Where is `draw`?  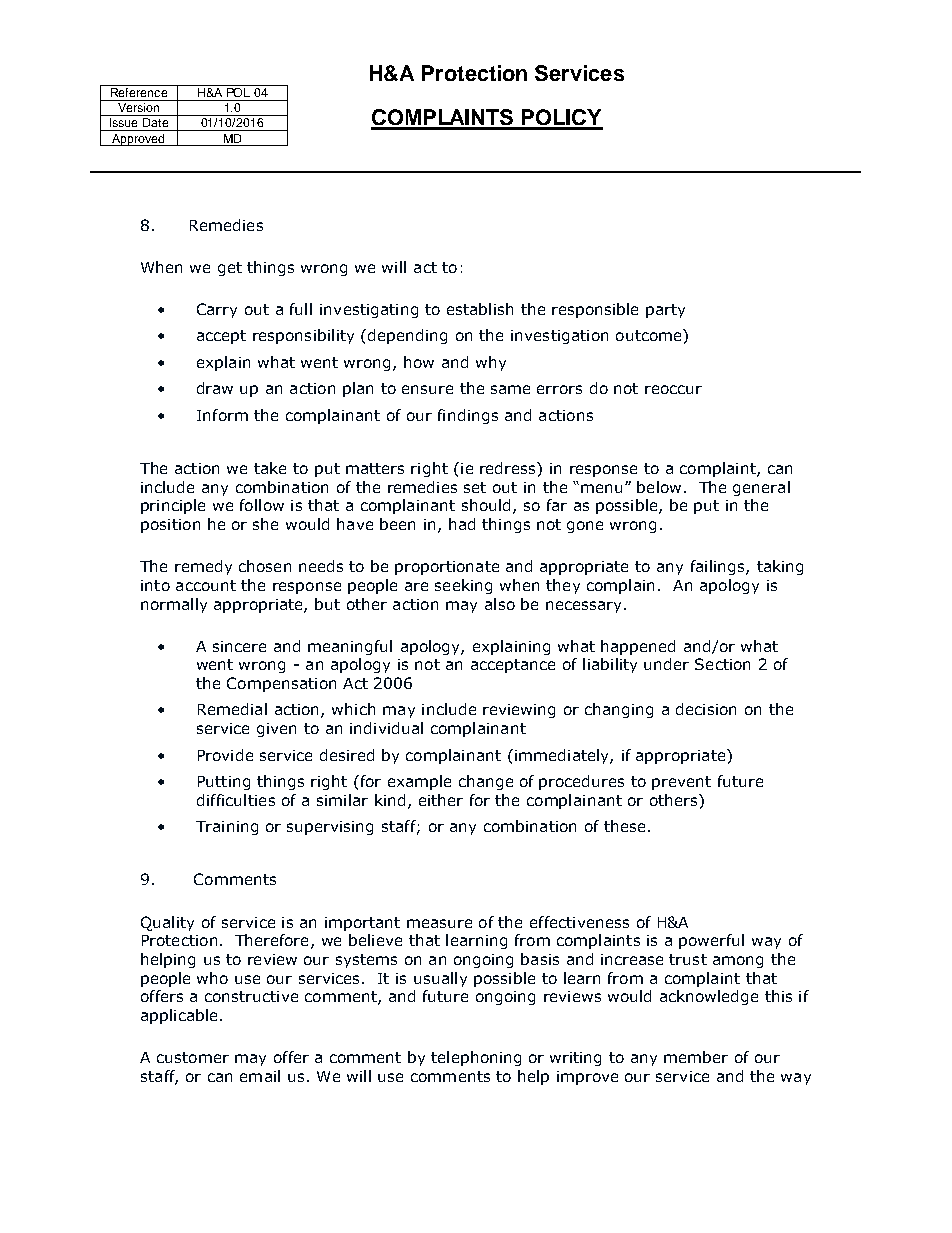 draw is located at coordinates (215, 388).
